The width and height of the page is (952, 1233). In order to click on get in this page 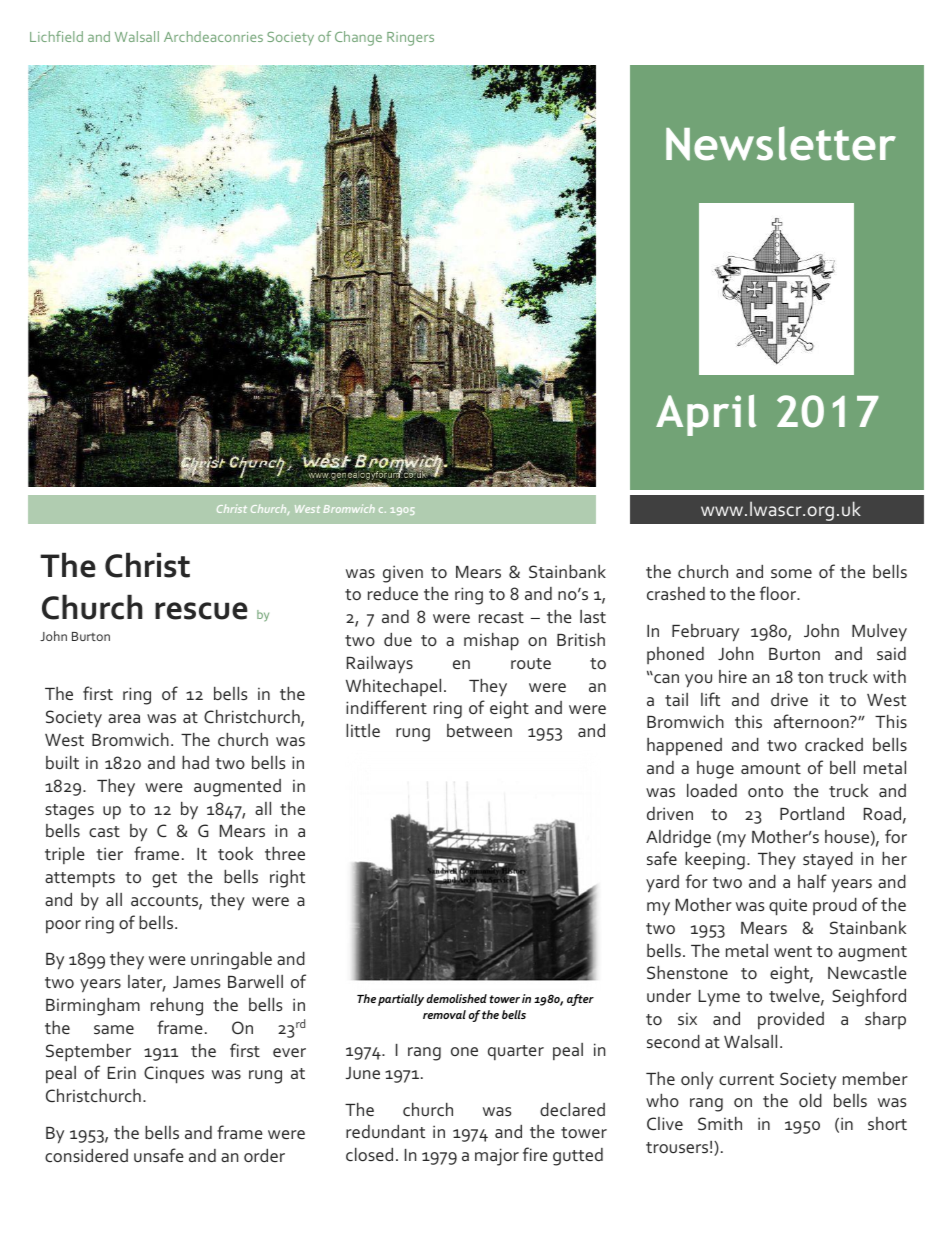, I will do `click(164, 880)`.
